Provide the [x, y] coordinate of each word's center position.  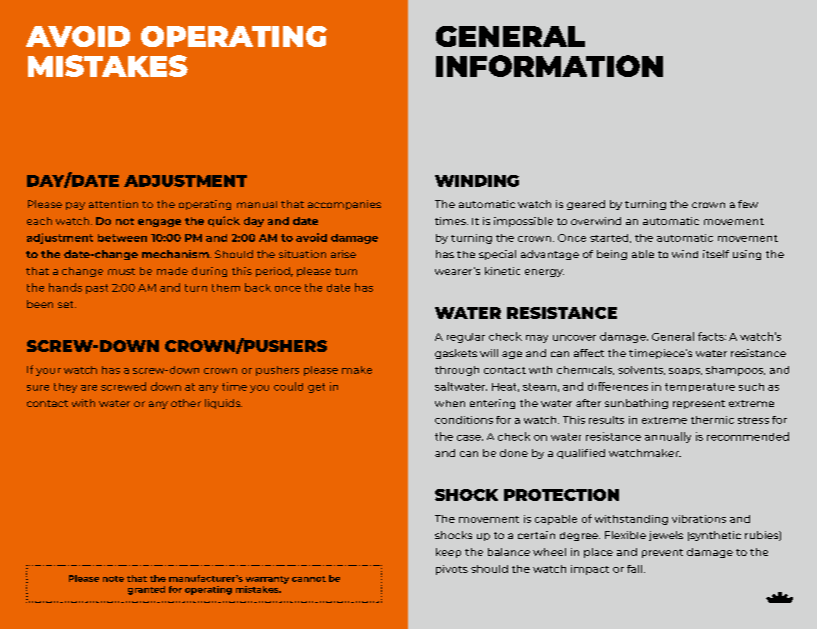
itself [716, 254]
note [113, 579]
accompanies [344, 205]
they [65, 388]
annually [668, 437]
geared [586, 205]
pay [75, 206]
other [186, 403]
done [514, 453]
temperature [700, 387]
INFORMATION [549, 66]
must [121, 271]
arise [343, 254]
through [457, 371]
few [748, 204]
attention [113, 204]
